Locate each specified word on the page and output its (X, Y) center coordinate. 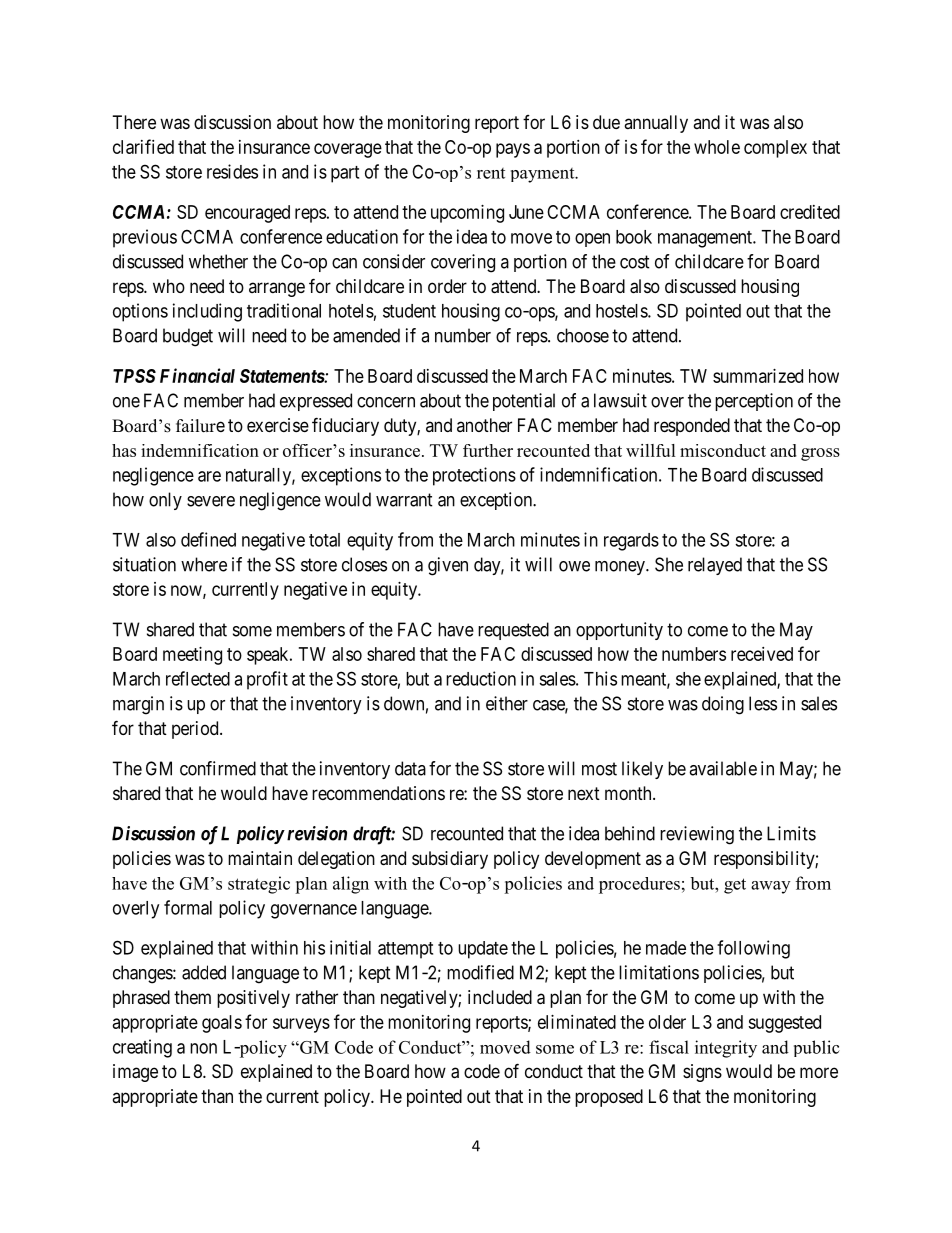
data (410, 768)
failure (200, 426)
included (500, 997)
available (723, 768)
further (488, 450)
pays (513, 150)
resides (232, 171)
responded (692, 427)
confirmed (218, 768)
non (203, 1048)
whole (717, 147)
